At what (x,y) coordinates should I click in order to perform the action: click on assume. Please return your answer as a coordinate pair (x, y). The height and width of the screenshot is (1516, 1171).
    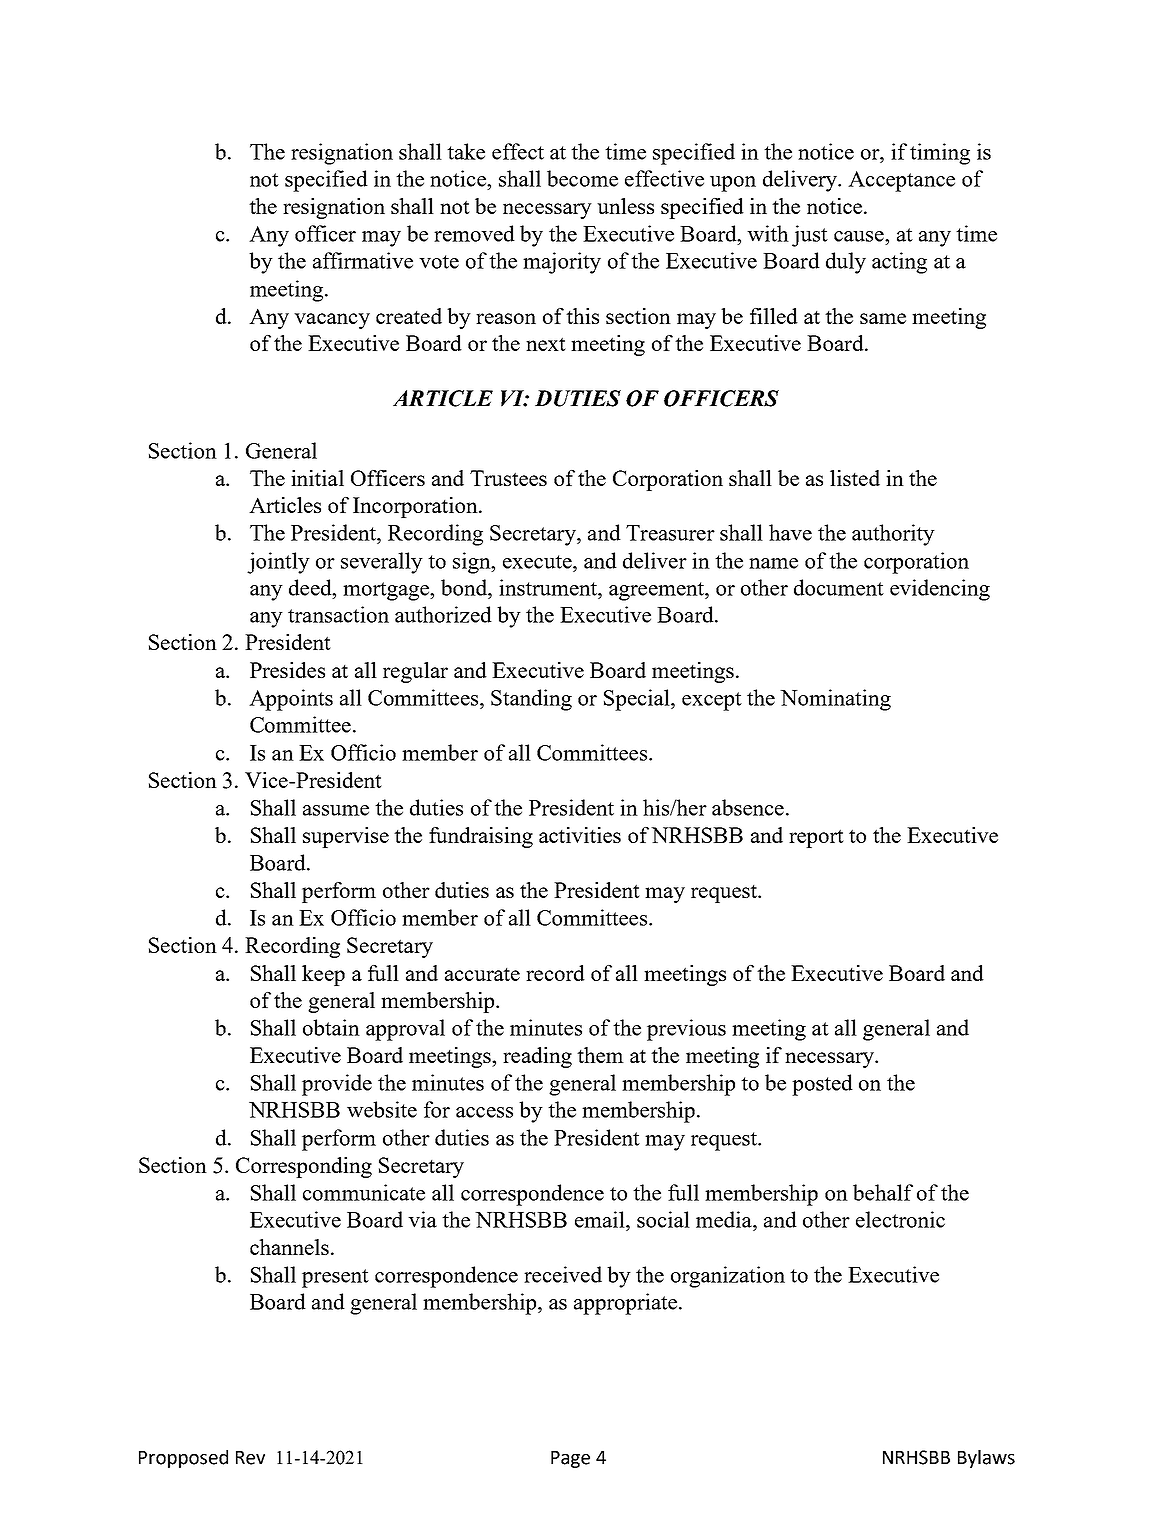
    Looking at the image, I should click on (336, 810).
